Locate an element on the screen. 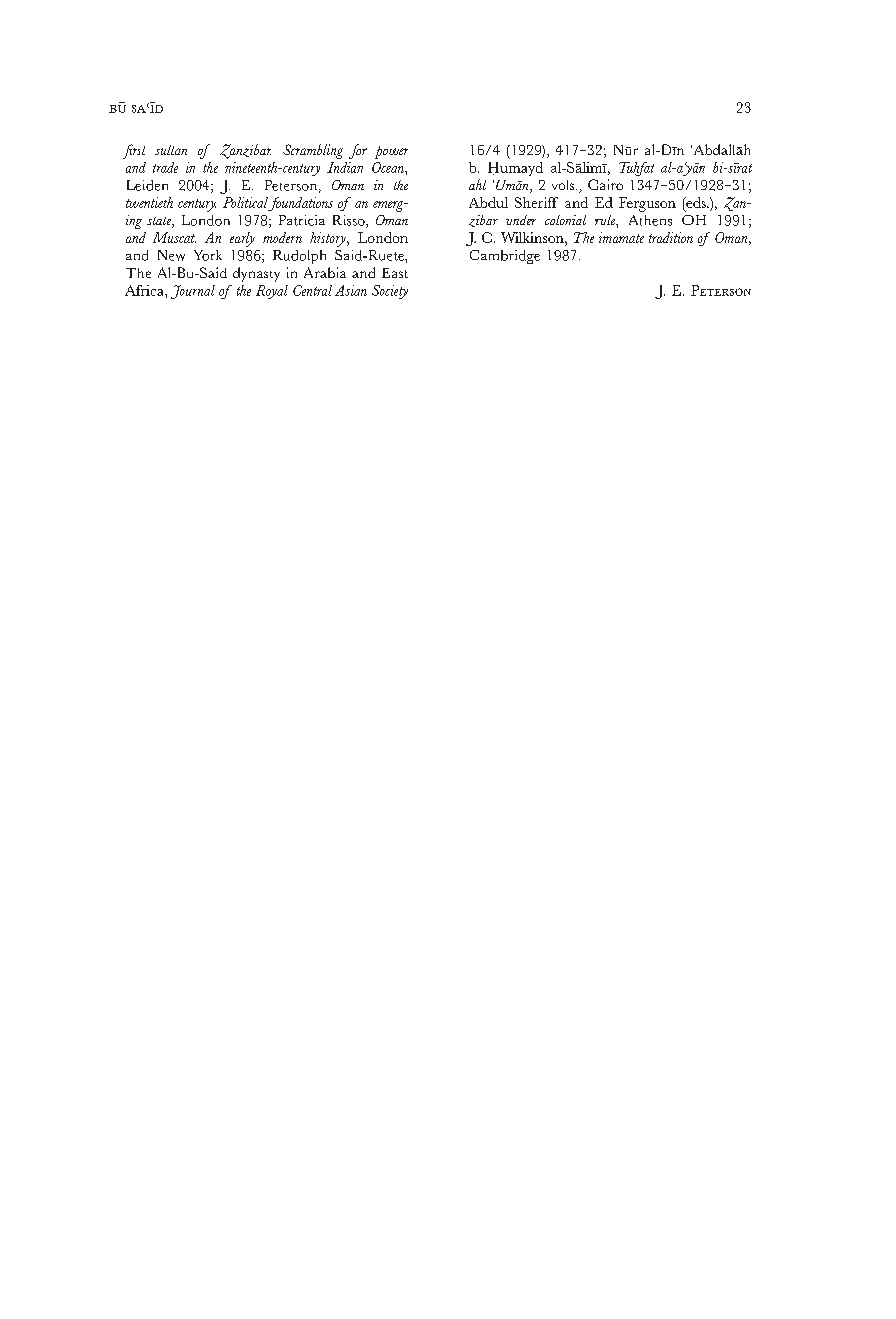 The height and width of the screenshot is (1319, 896). Cairo is located at coordinates (605, 184).
